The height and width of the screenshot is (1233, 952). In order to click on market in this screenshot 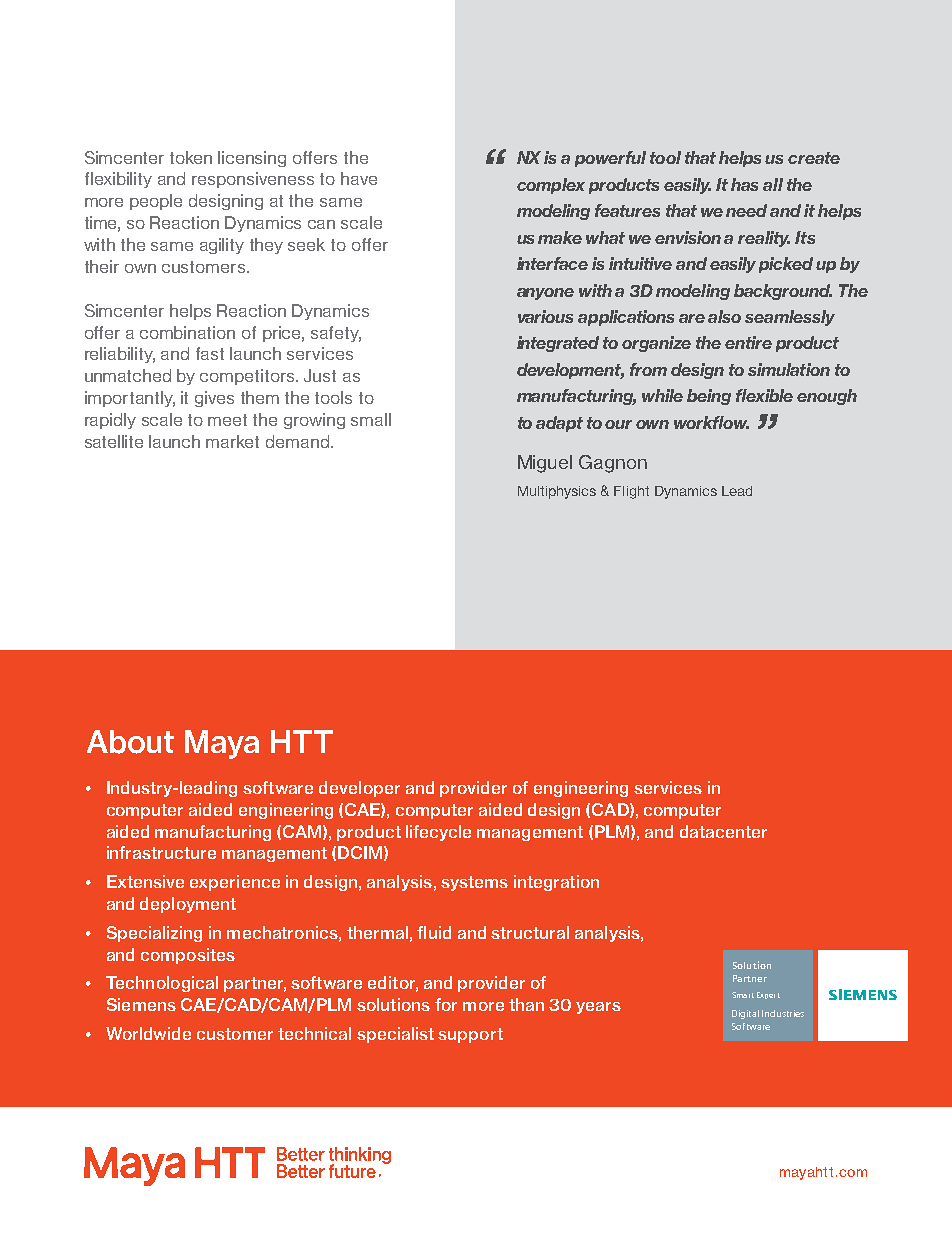, I will do `click(232, 441)`.
